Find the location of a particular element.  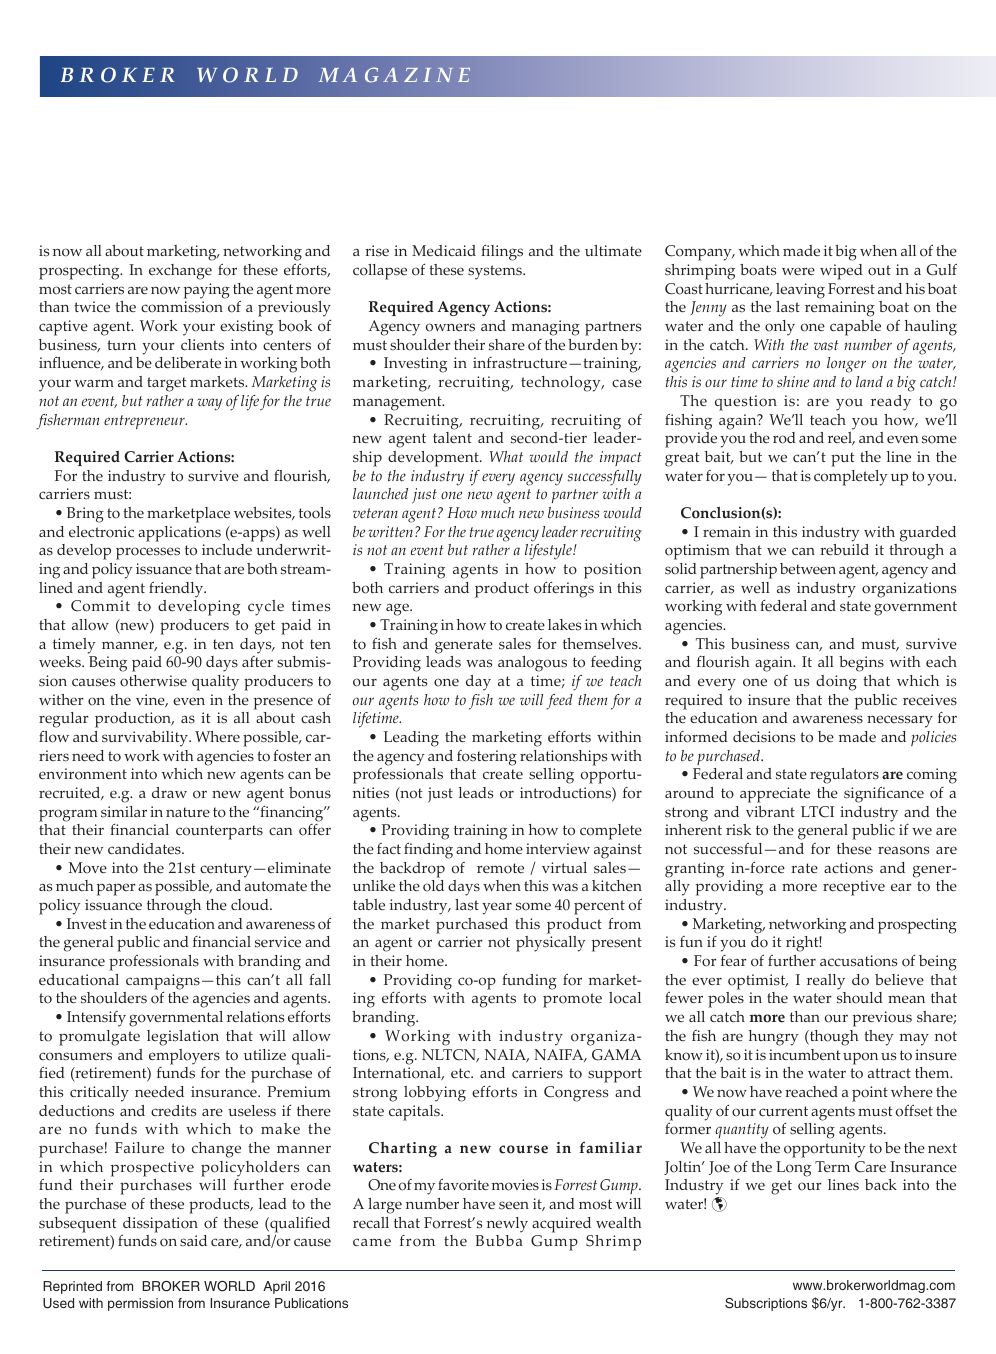

systems is located at coordinates (496, 272).
